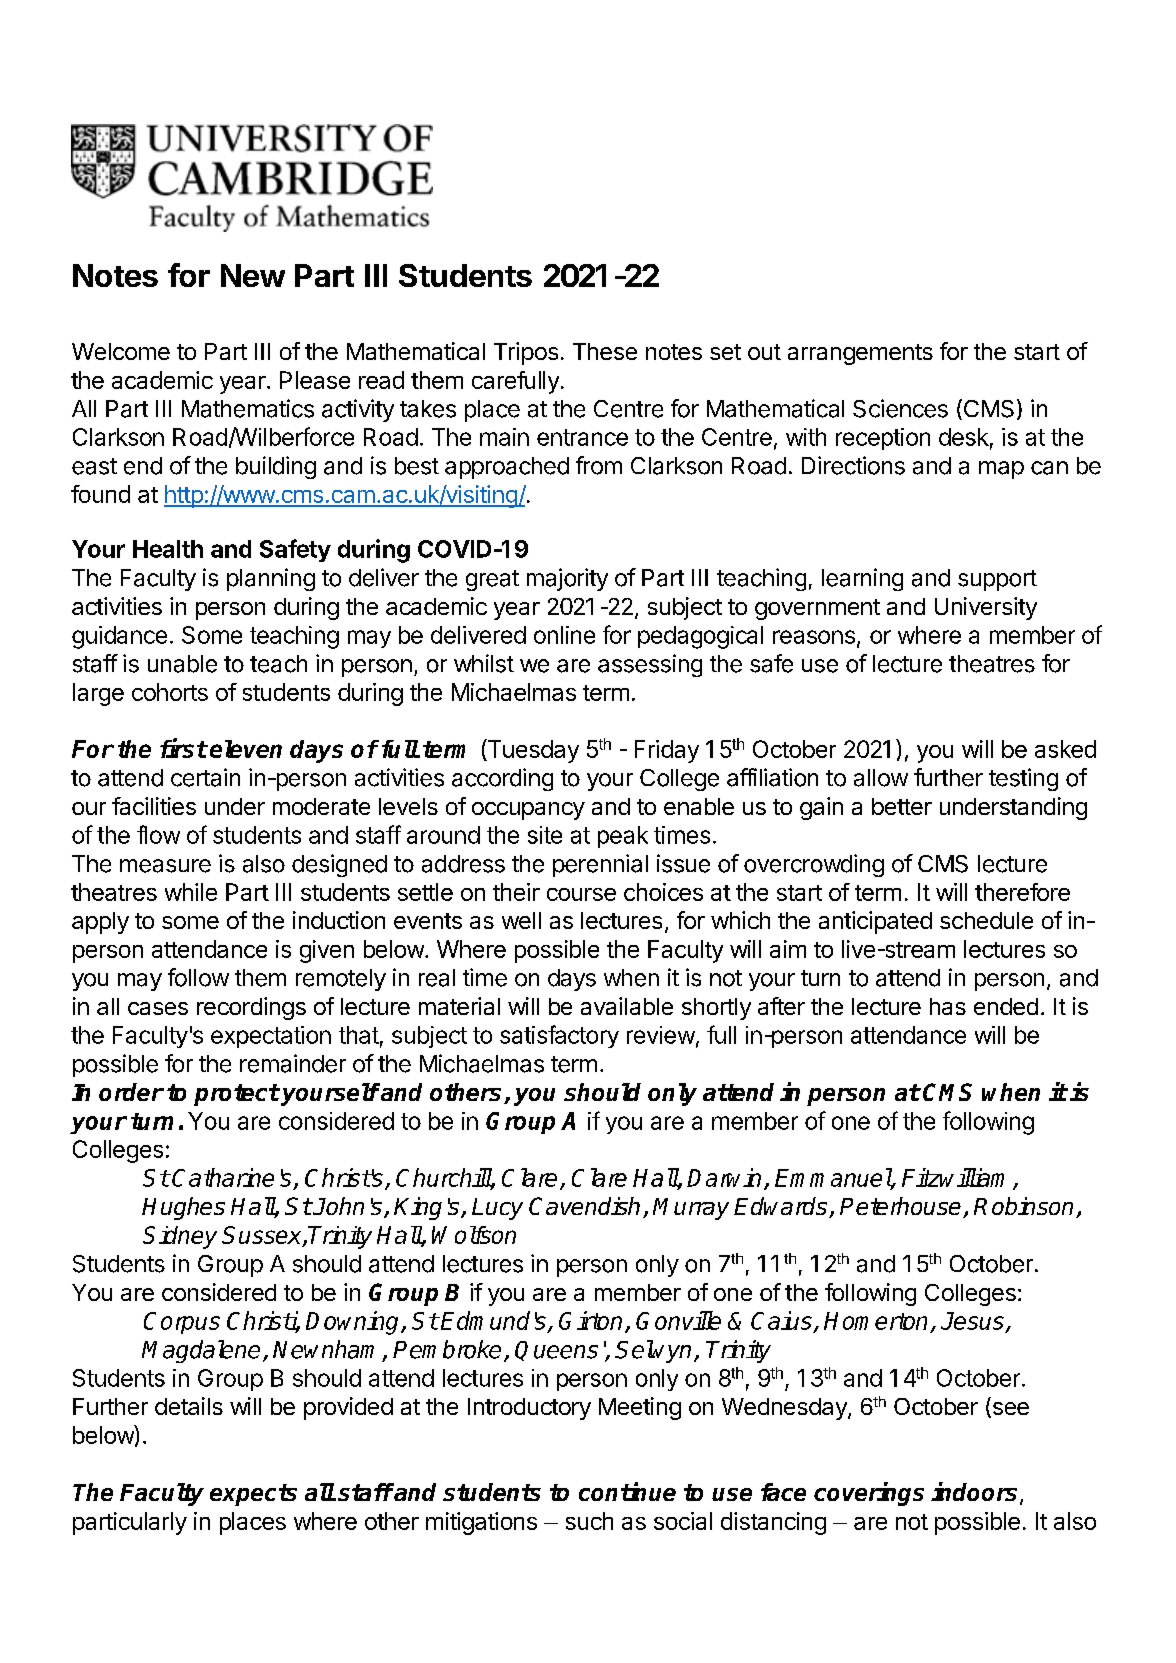  What do you see at coordinates (584, 1206) in the screenshot?
I see `Cavendish` at bounding box center [584, 1206].
